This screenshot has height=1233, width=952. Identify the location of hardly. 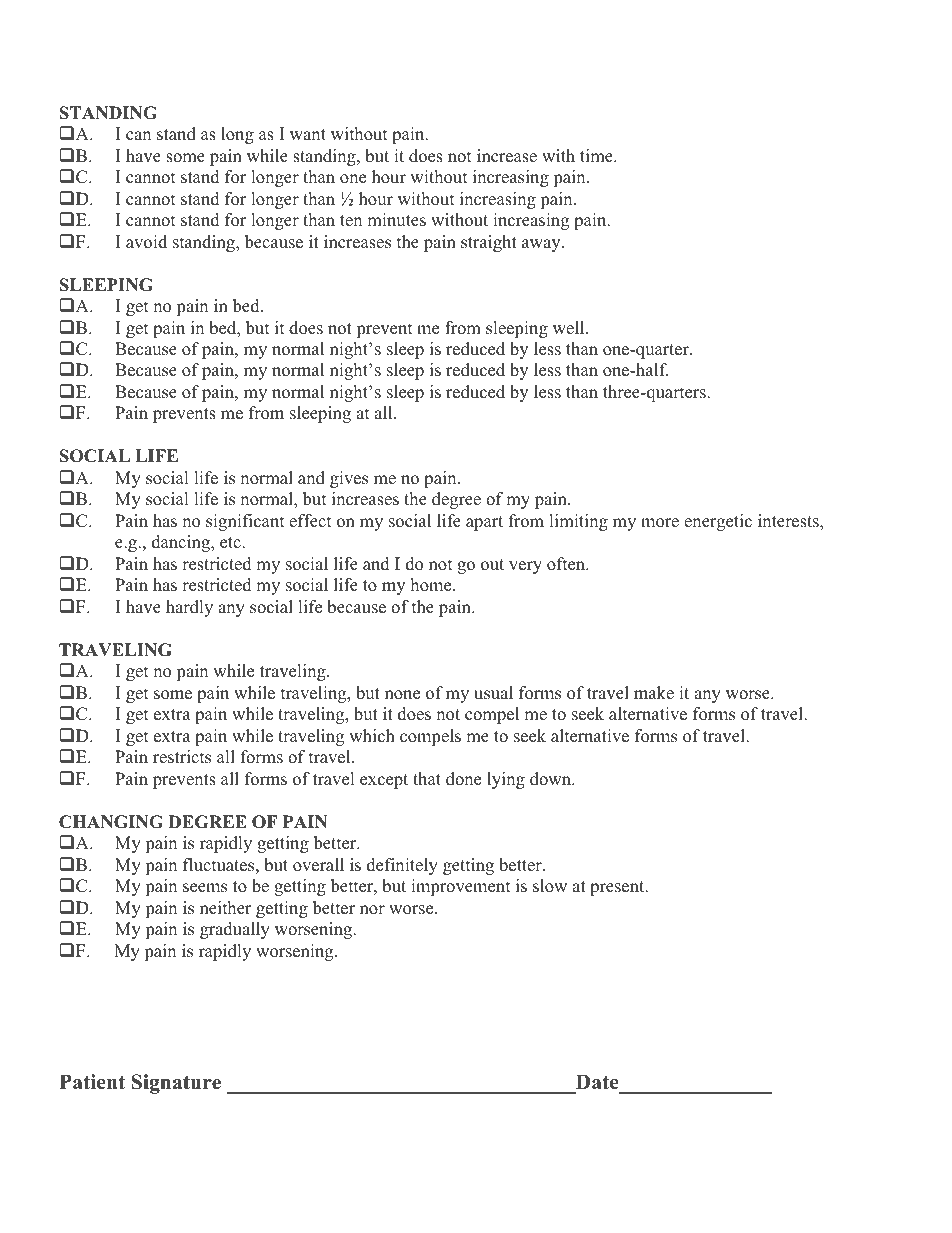
(189, 608).
